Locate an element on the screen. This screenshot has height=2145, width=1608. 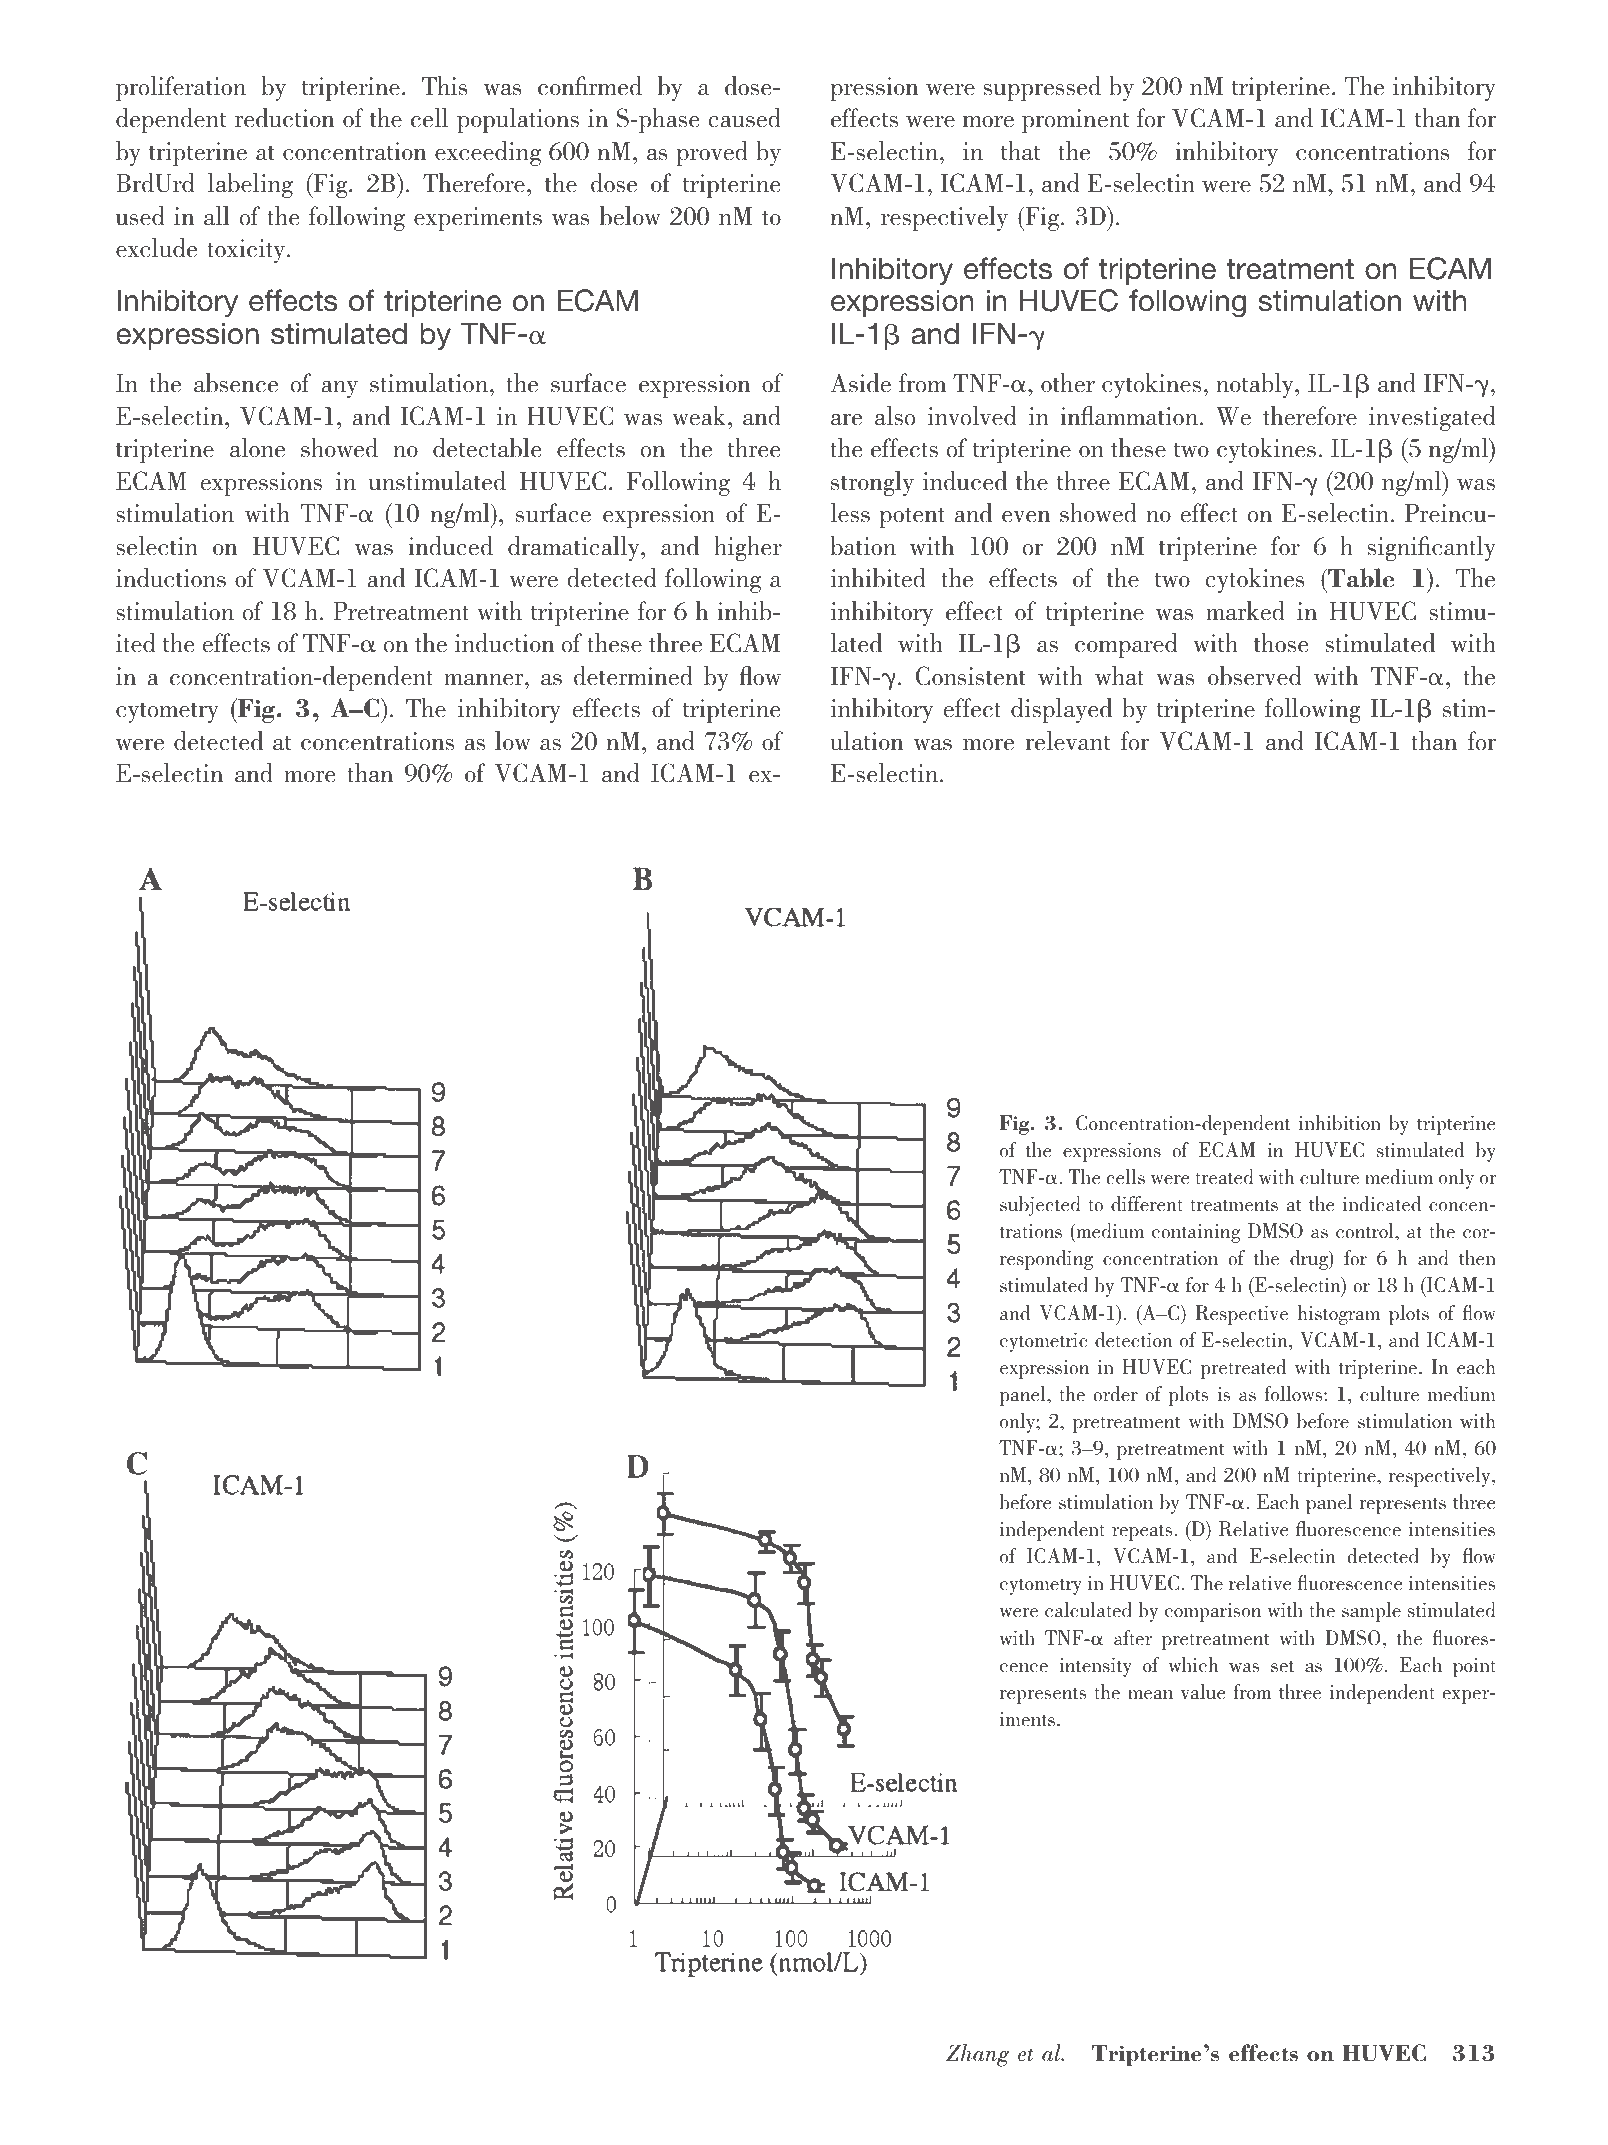
determined is located at coordinates (633, 676).
